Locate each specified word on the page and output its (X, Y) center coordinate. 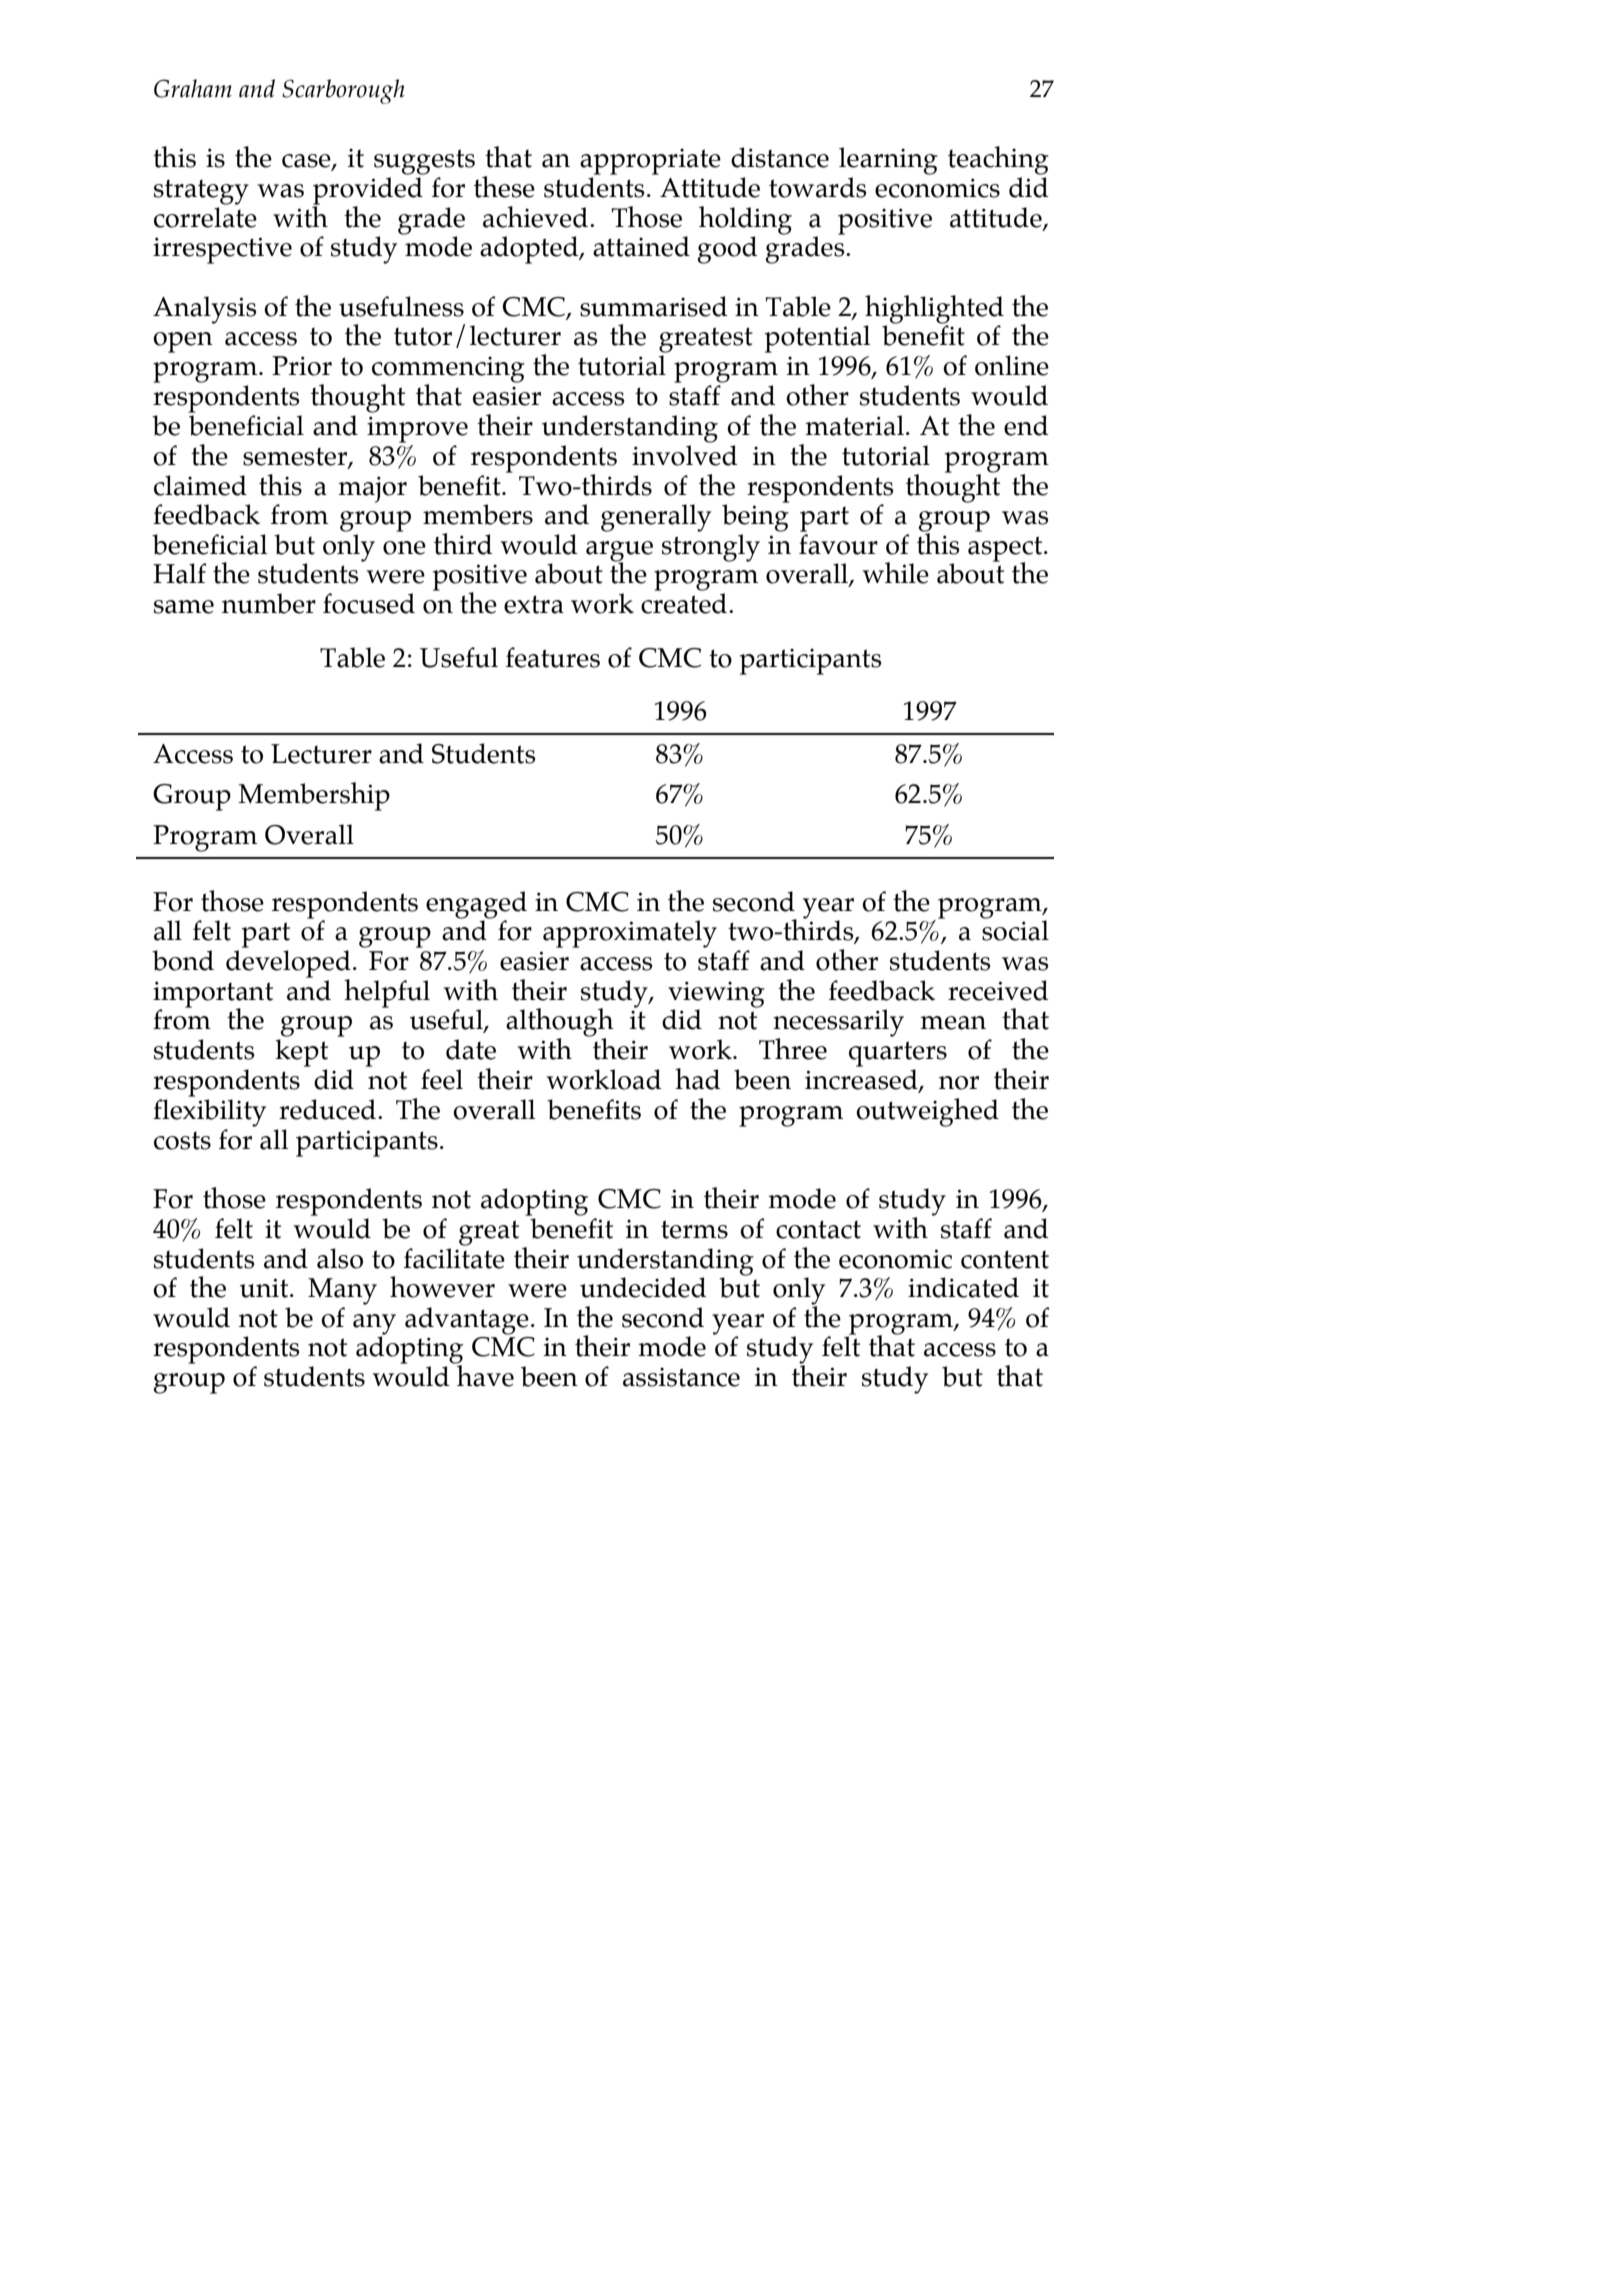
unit (265, 1288)
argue (619, 552)
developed (288, 965)
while (896, 573)
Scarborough (343, 91)
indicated (963, 1287)
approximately (630, 934)
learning (888, 161)
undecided (643, 1287)
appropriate (650, 161)
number (269, 603)
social (1015, 930)
